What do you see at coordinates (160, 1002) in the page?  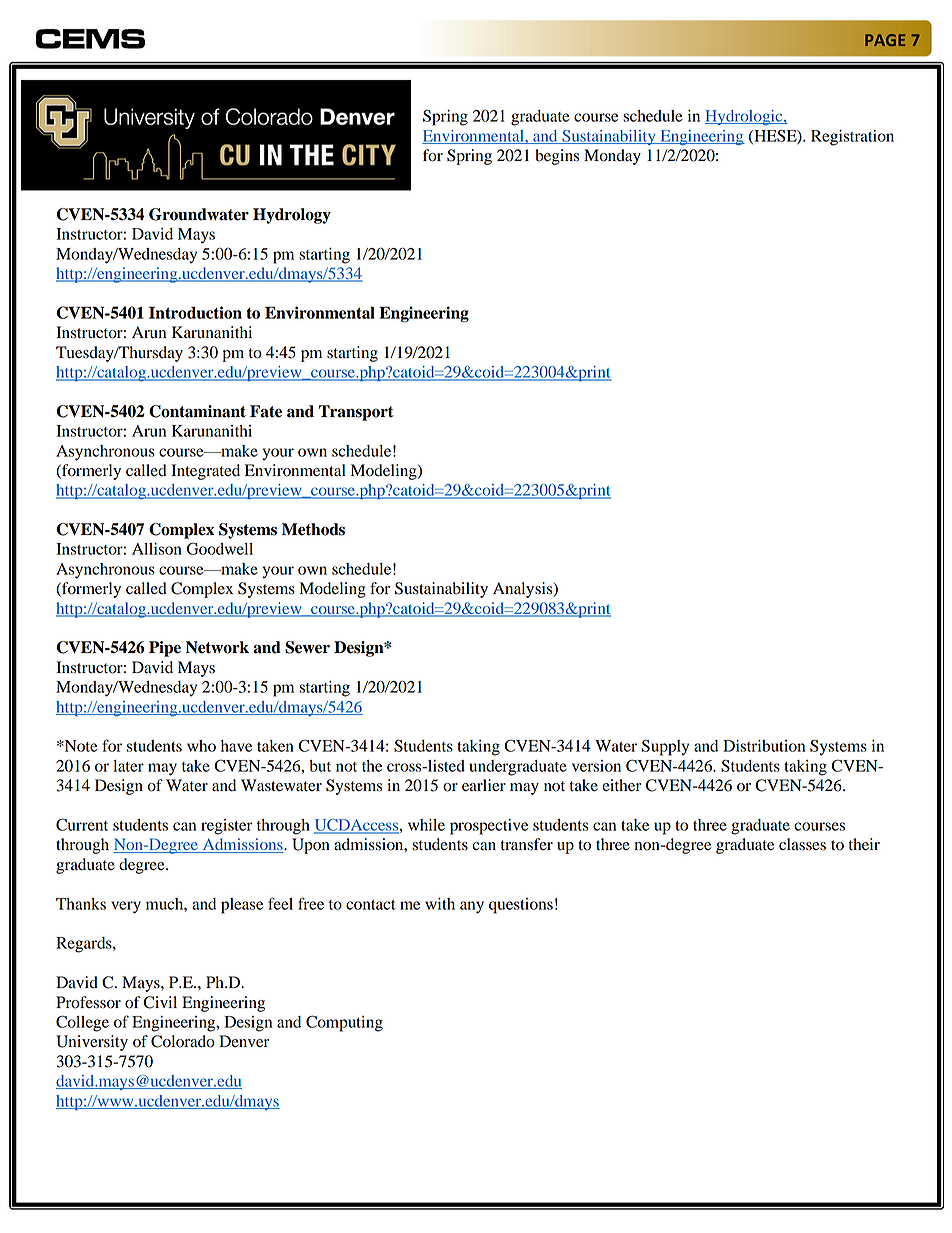 I see `Civil` at bounding box center [160, 1002].
